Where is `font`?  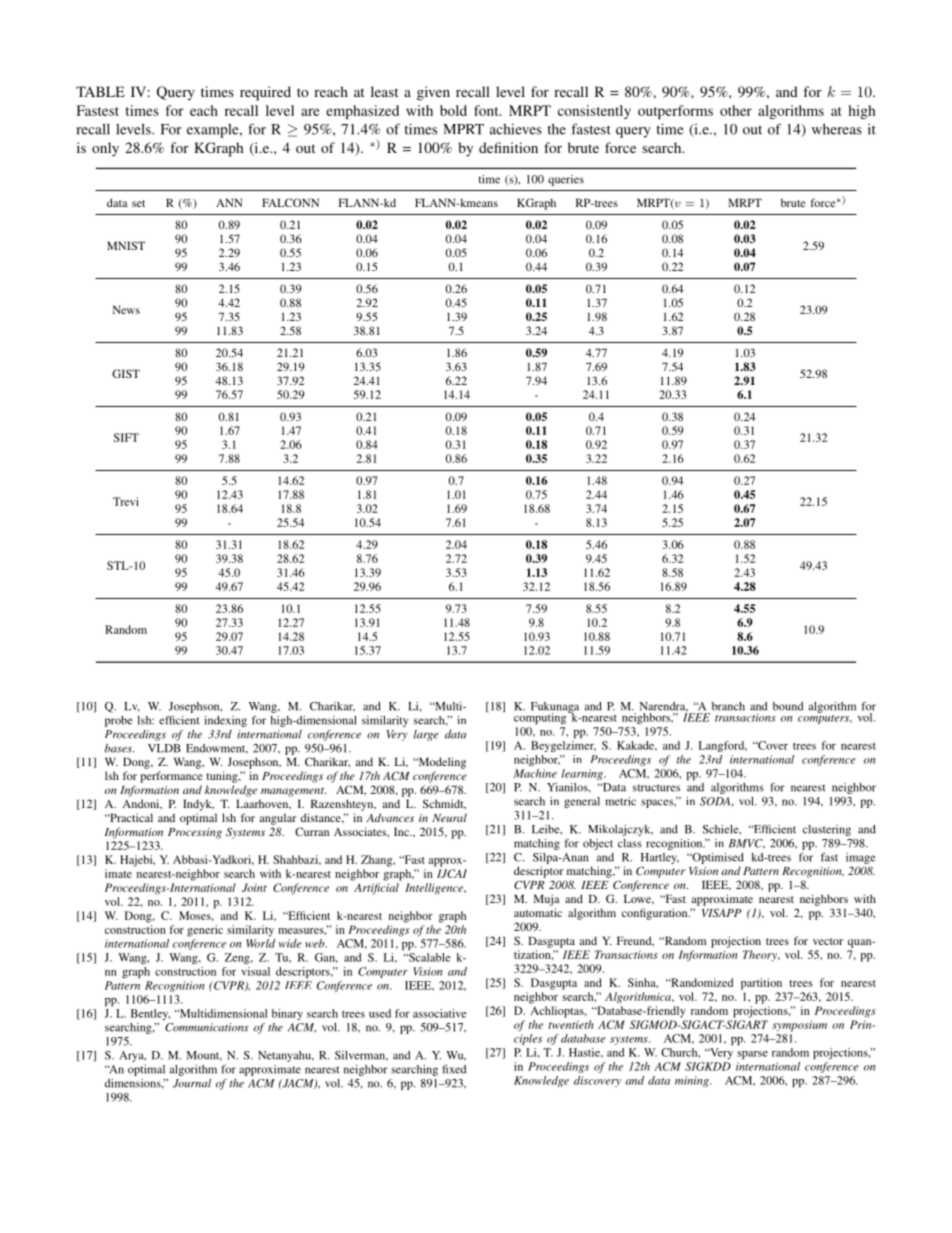 font is located at coordinates (487, 110).
